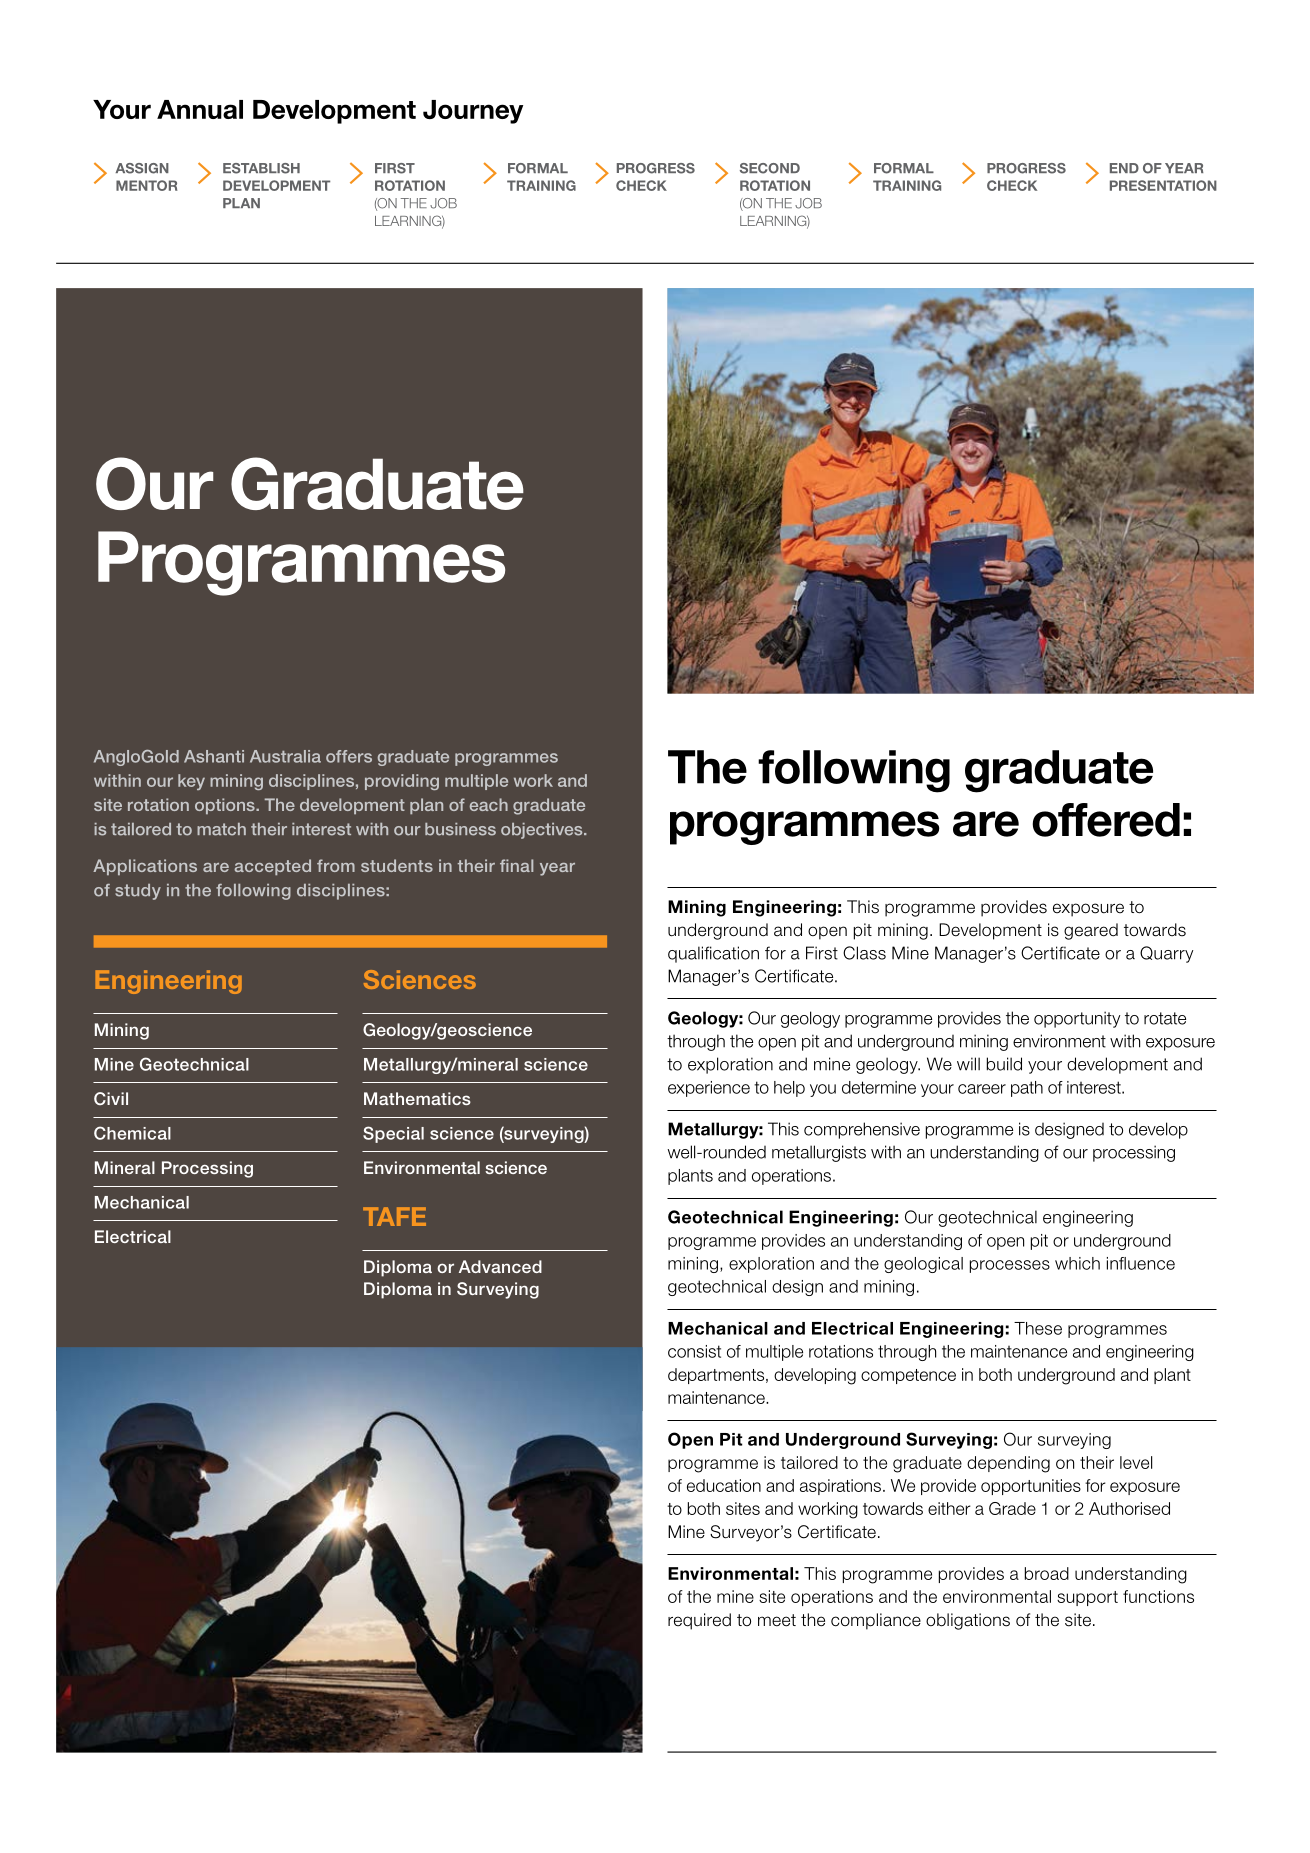  Describe the element at coordinates (394, 1216) in the screenshot. I see `TAFE` at that location.
